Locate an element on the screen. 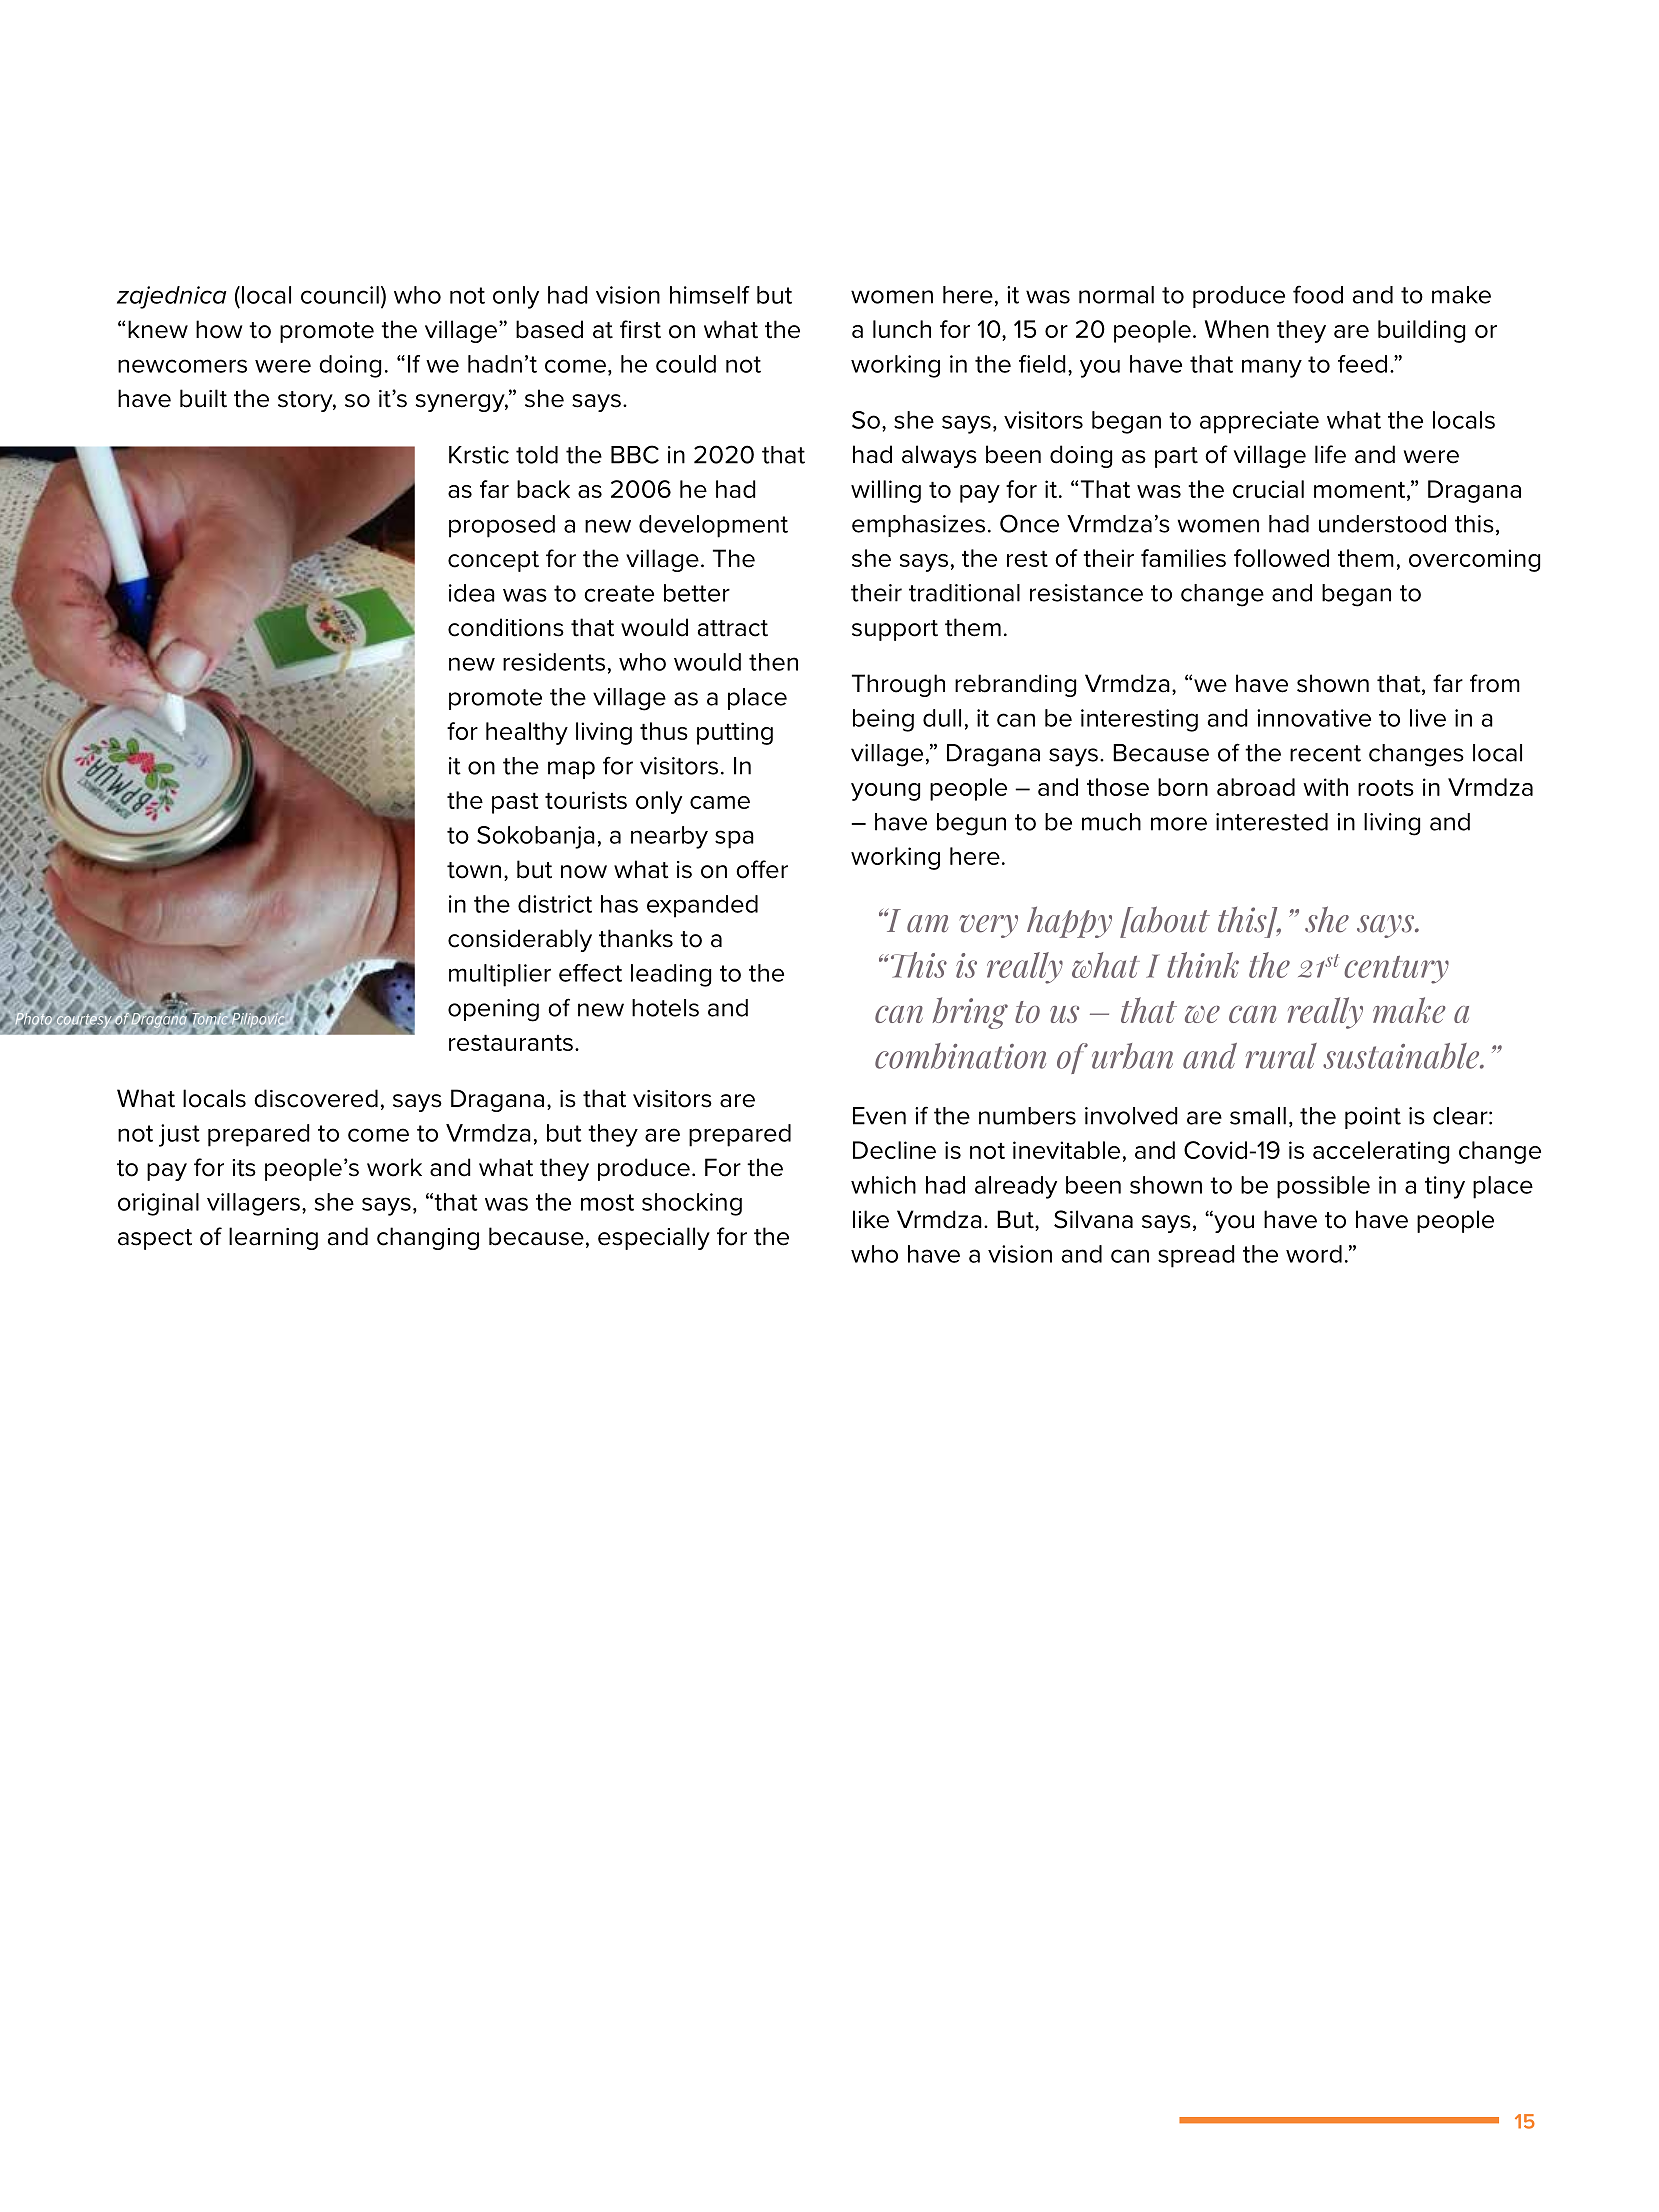 The height and width of the screenshot is (2212, 1659). shocking is located at coordinates (692, 1204).
